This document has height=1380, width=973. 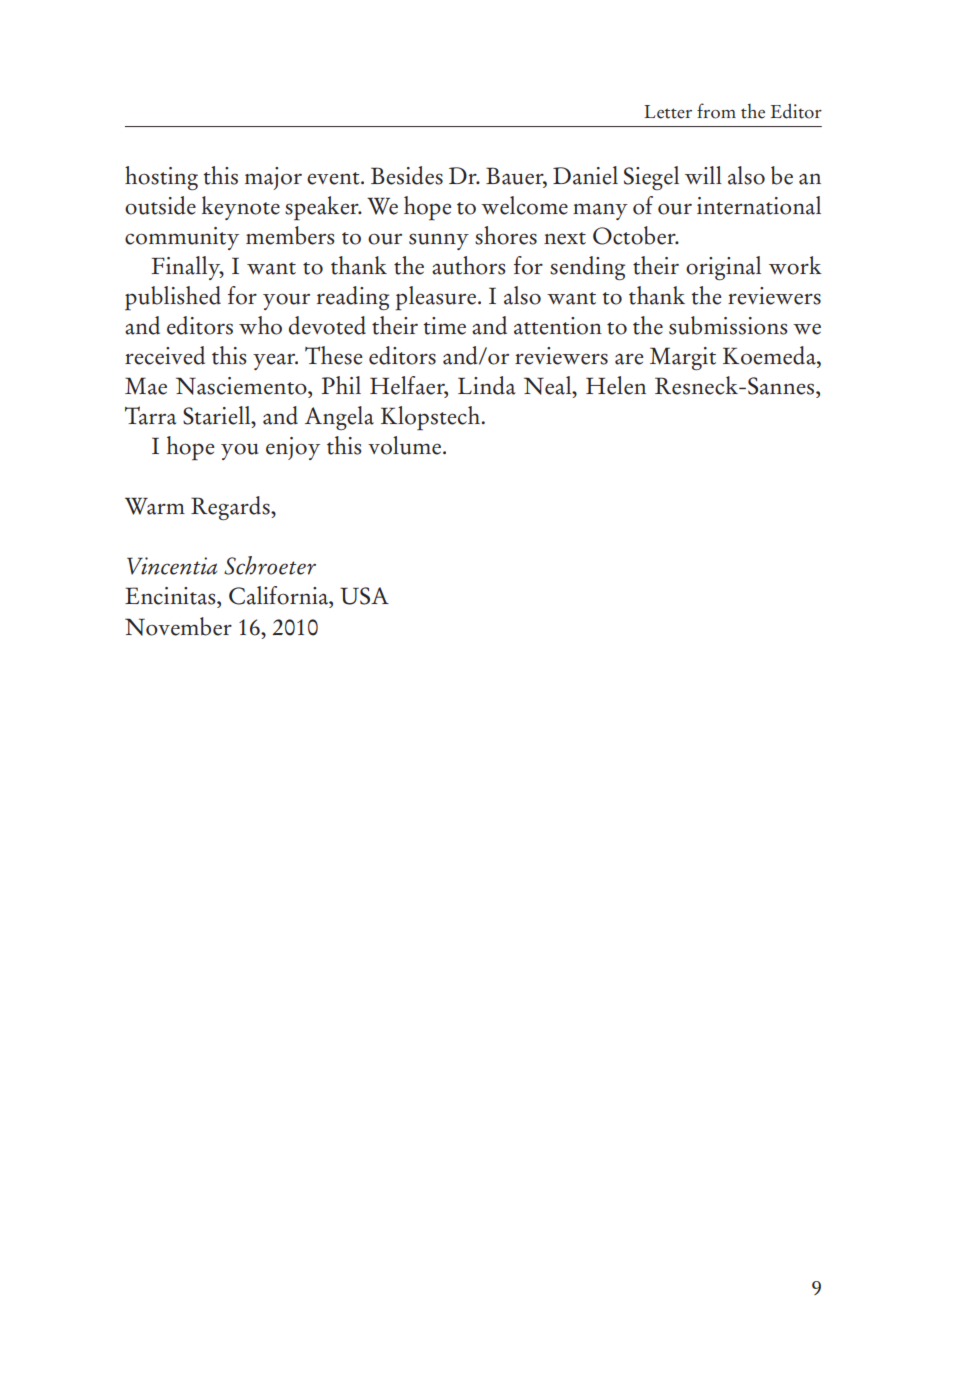 What do you see at coordinates (716, 111) in the document?
I see `from` at bounding box center [716, 111].
